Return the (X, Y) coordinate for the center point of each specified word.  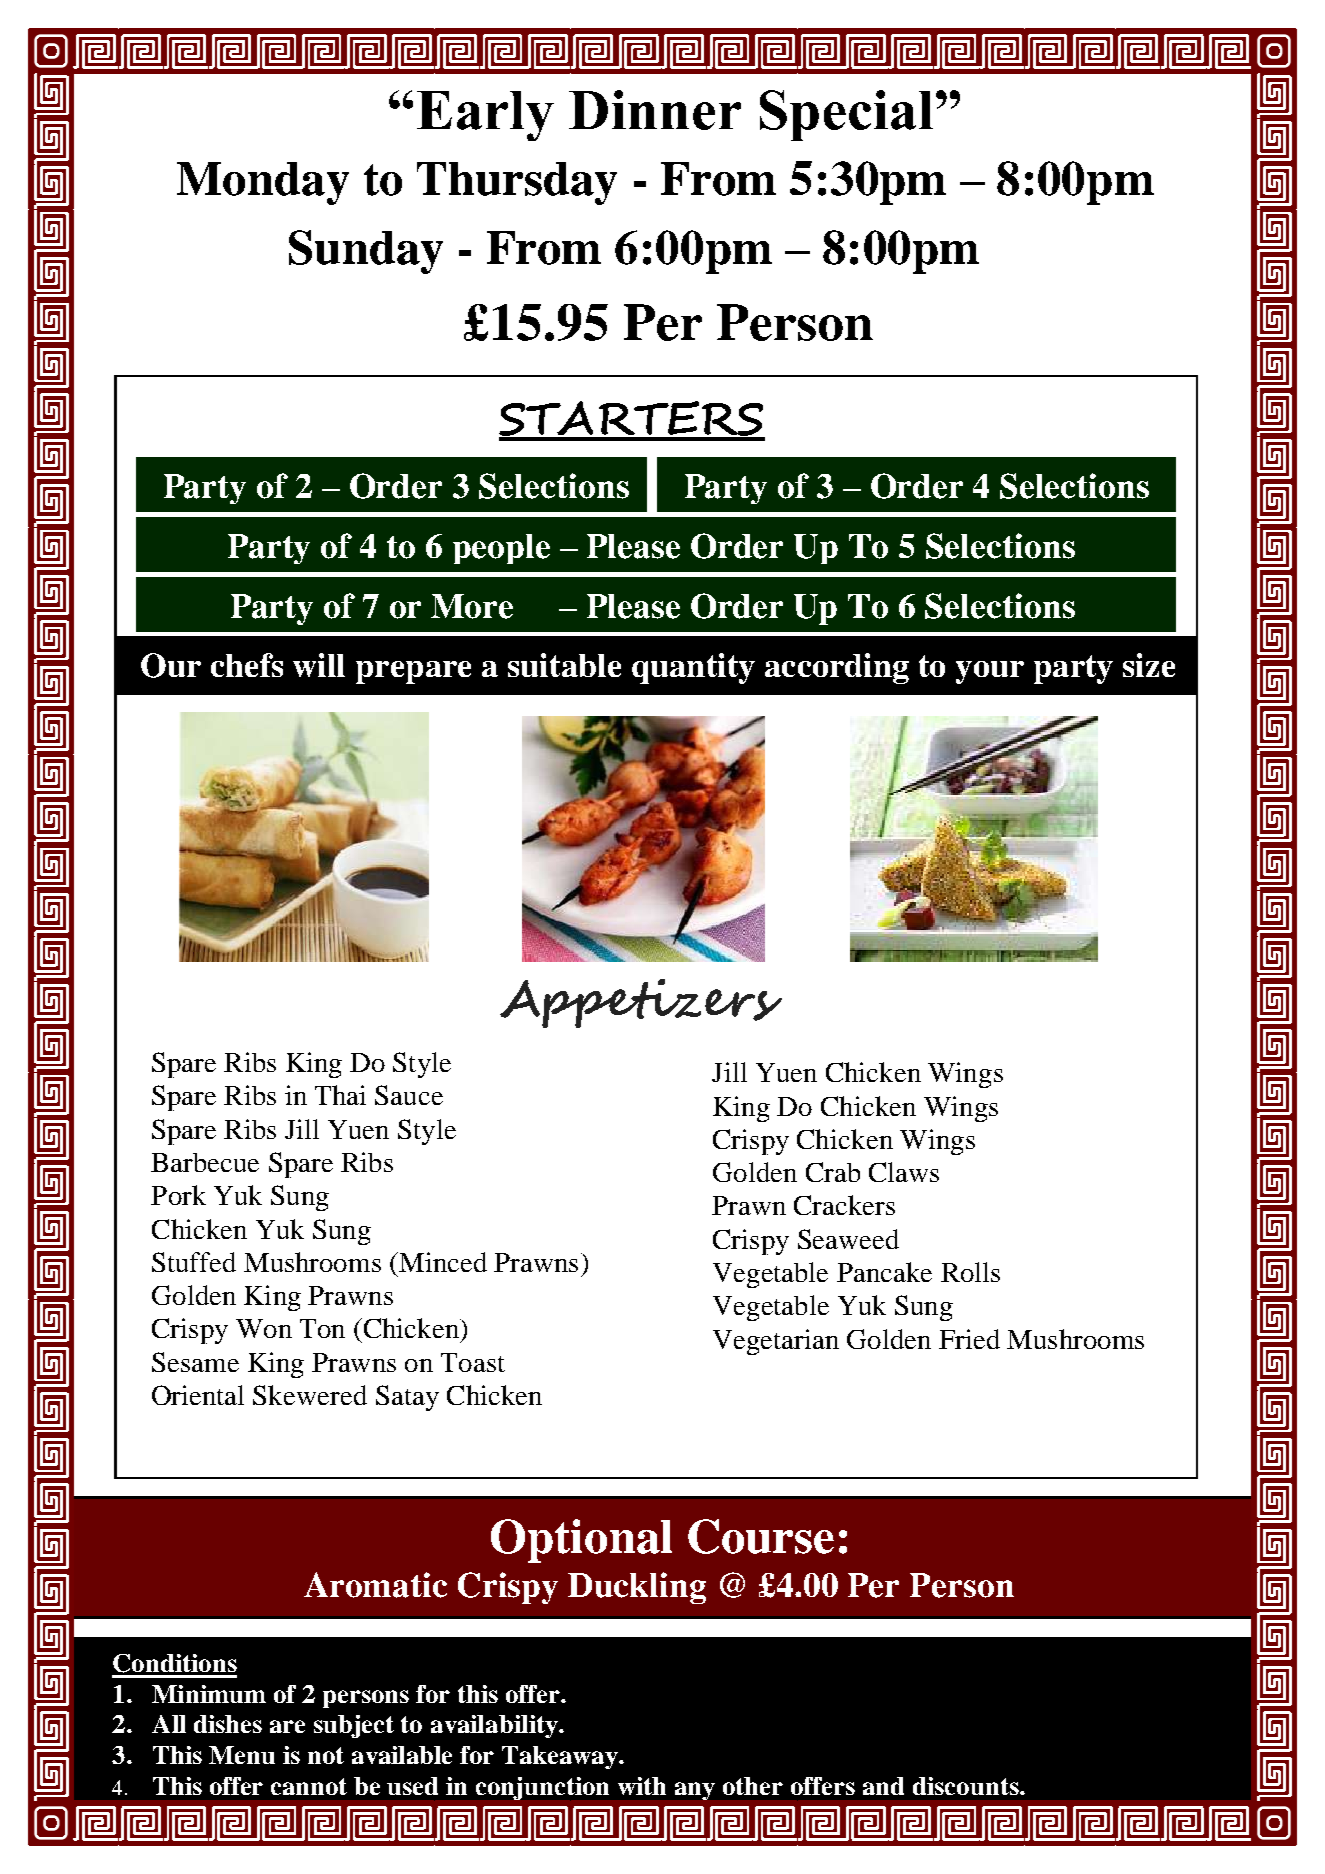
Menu (242, 1755)
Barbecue (205, 1162)
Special (846, 115)
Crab (833, 1172)
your (990, 672)
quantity (693, 668)
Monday (263, 183)
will (319, 665)
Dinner (655, 110)
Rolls (970, 1272)
